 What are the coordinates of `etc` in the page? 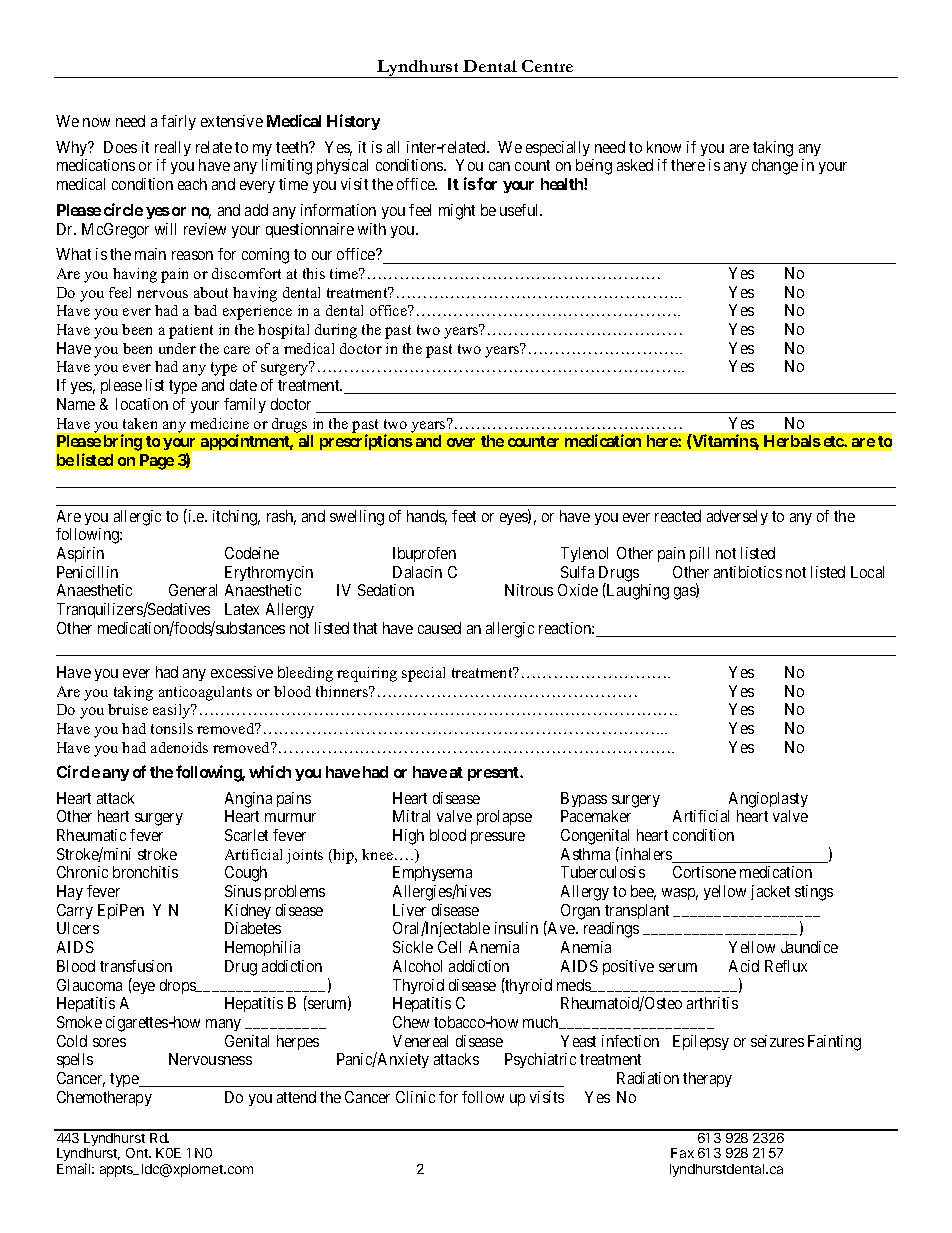 It's located at (834, 441).
